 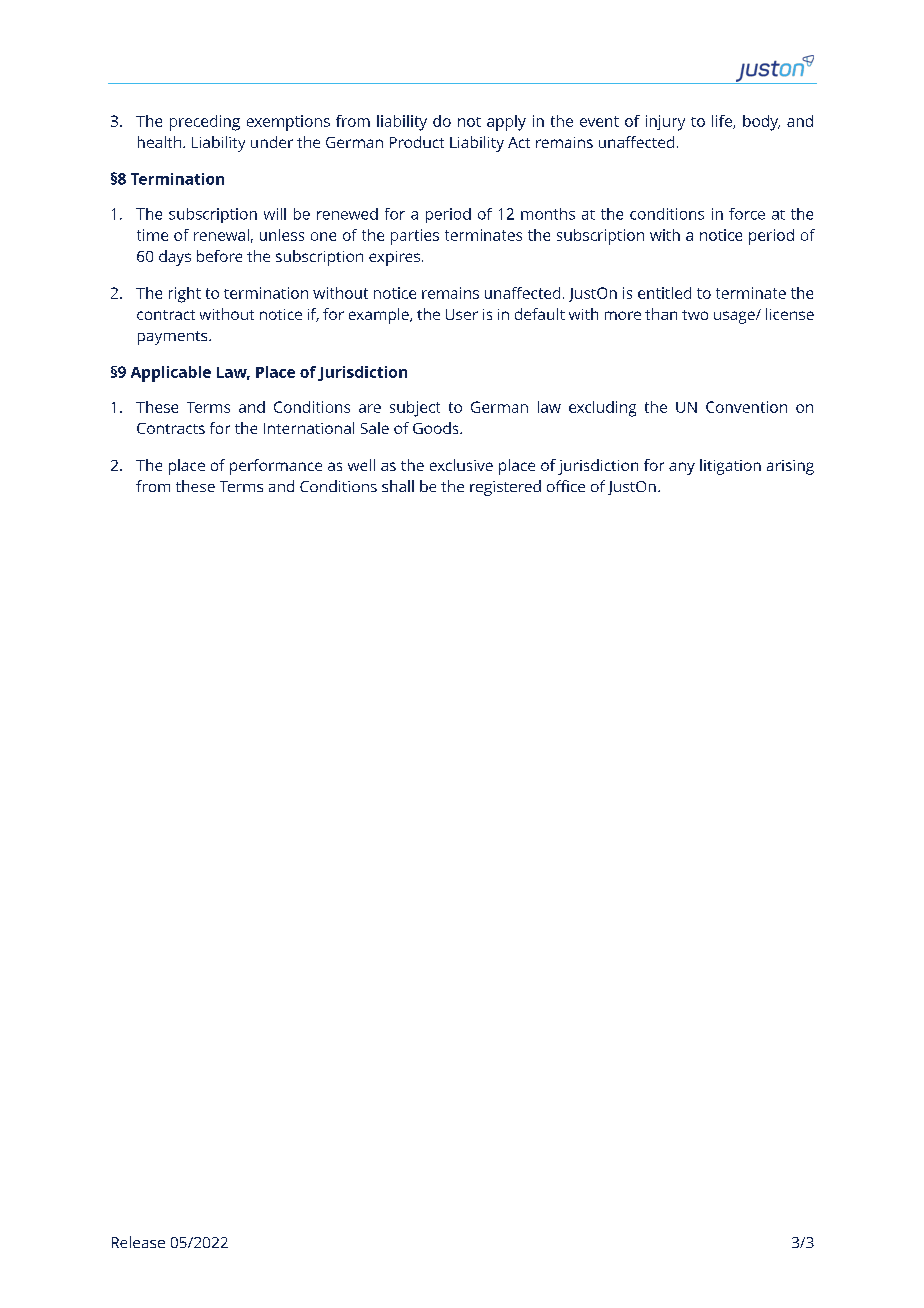 What do you see at coordinates (205, 123) in the image?
I see `preceding` at bounding box center [205, 123].
